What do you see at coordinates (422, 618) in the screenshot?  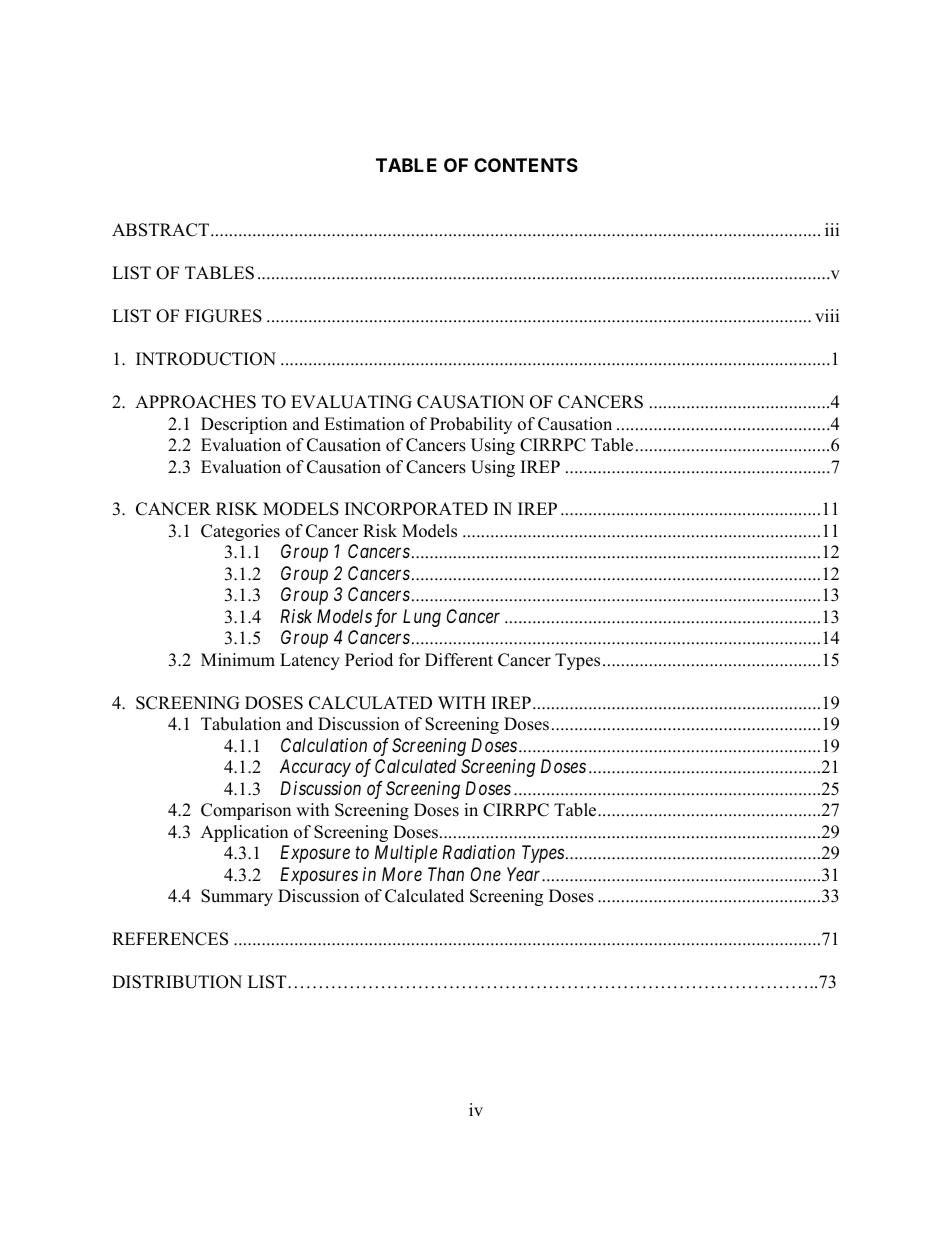 I see `Lung` at bounding box center [422, 618].
